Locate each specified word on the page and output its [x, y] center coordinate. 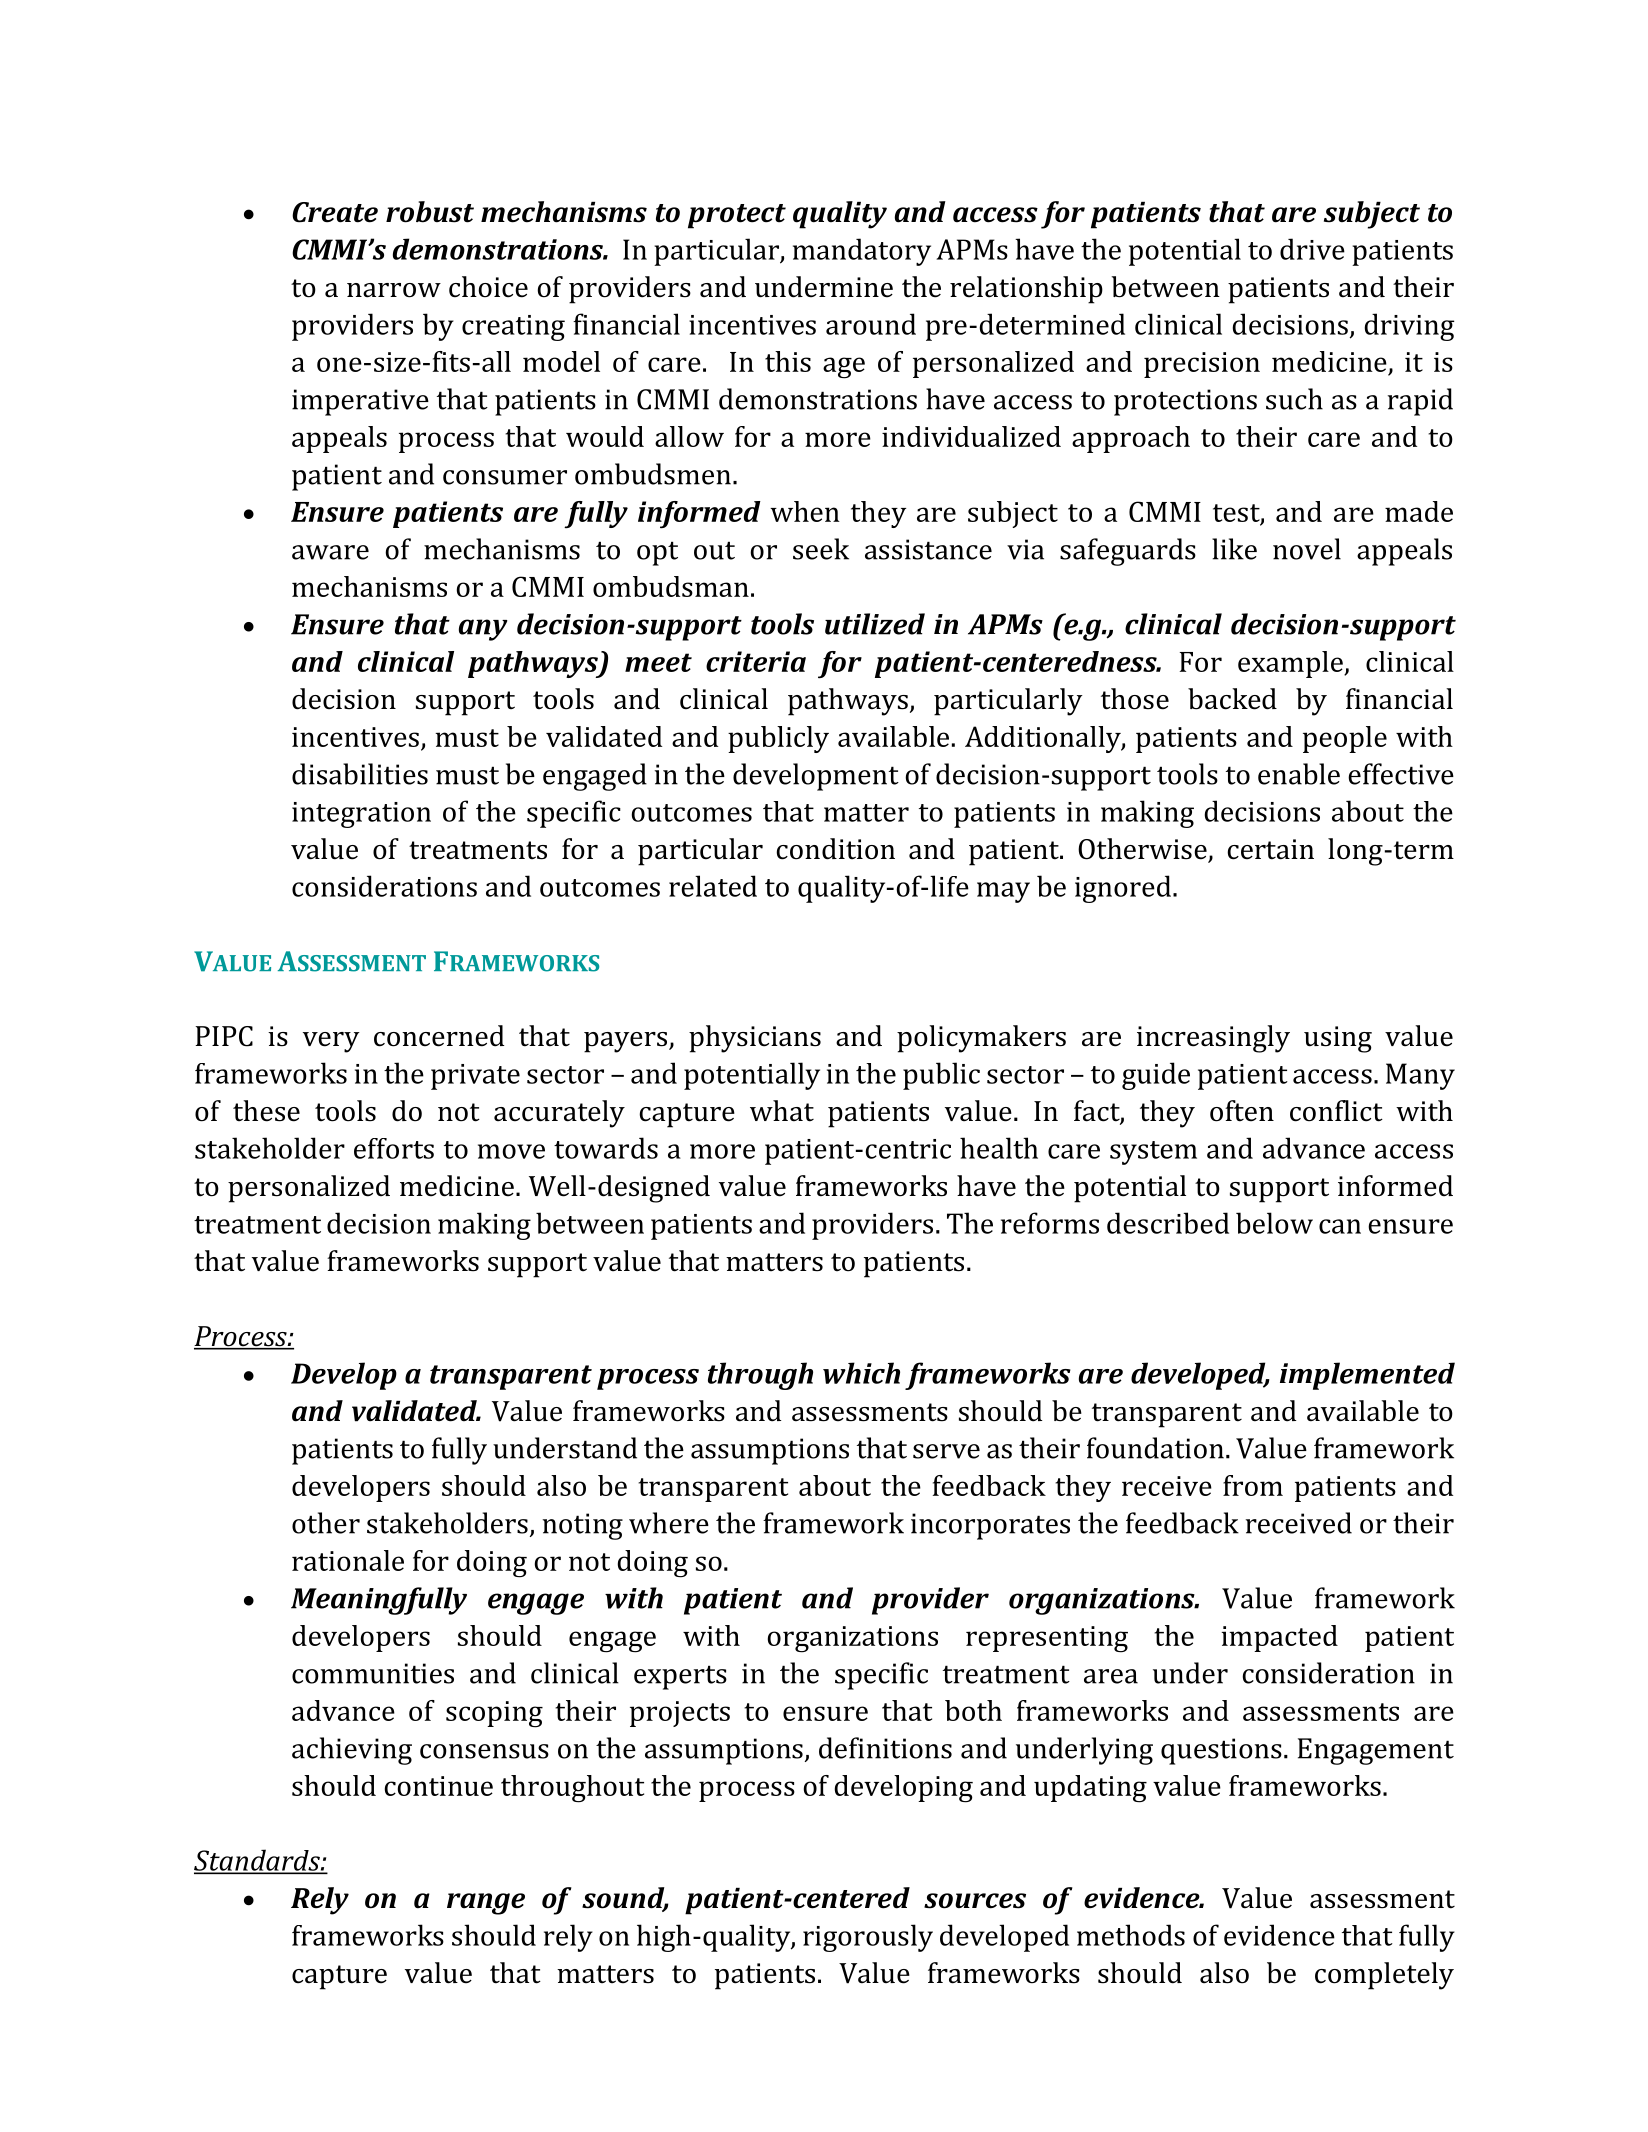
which [861, 1373]
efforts [394, 1148]
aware [330, 552]
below [1274, 1223]
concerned [439, 1036]
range [486, 1904]
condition [835, 849]
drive [1312, 249]
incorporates [990, 1526]
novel [1307, 549]
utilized [875, 624]
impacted [1279, 1638]
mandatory [862, 252]
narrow [394, 290]
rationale [348, 1560]
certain [1270, 849]
